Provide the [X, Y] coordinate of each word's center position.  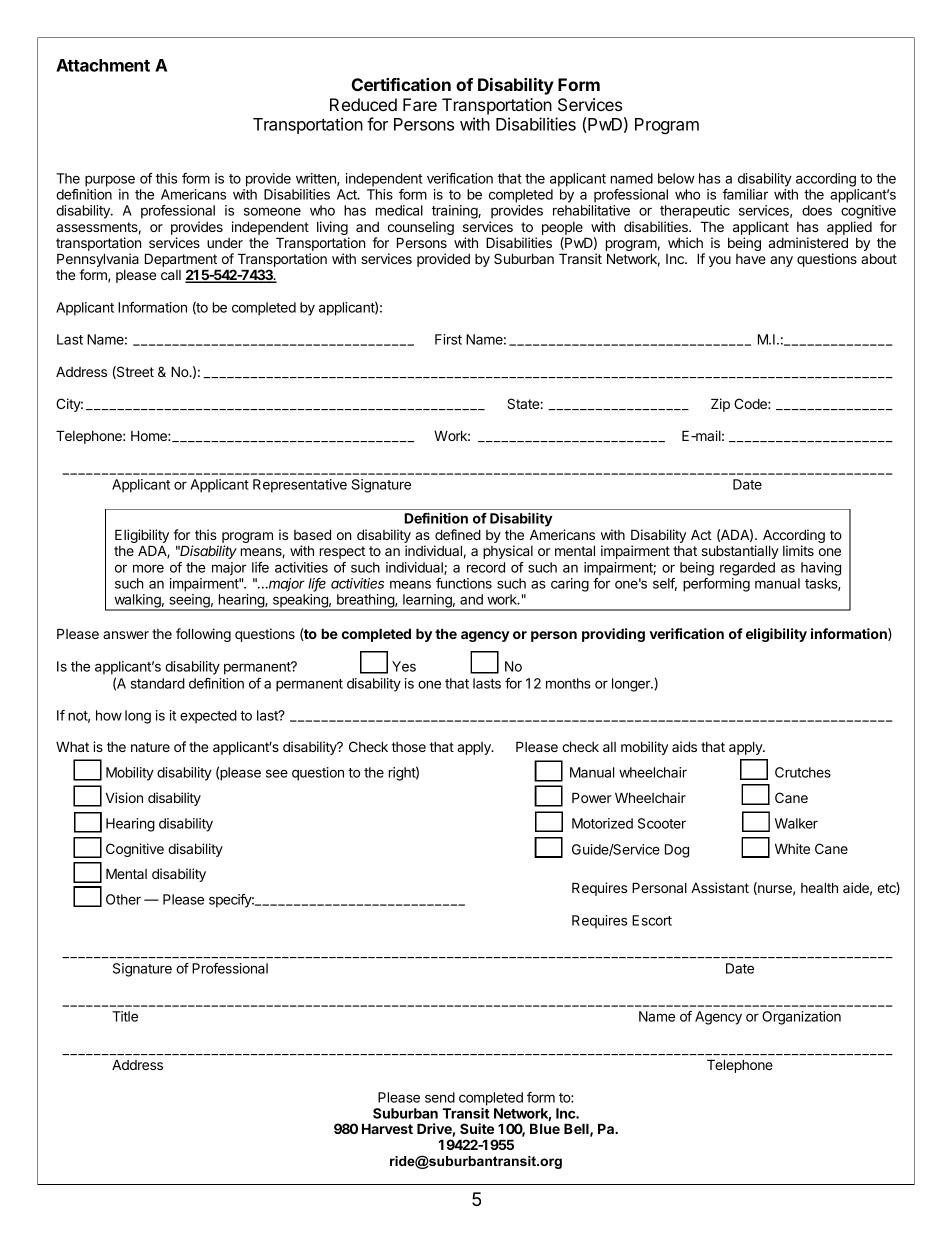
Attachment [103, 65]
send [440, 1097]
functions [464, 583]
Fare [420, 104]
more [148, 568]
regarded [747, 569]
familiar [745, 194]
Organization [801, 1018]
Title [125, 1016]
